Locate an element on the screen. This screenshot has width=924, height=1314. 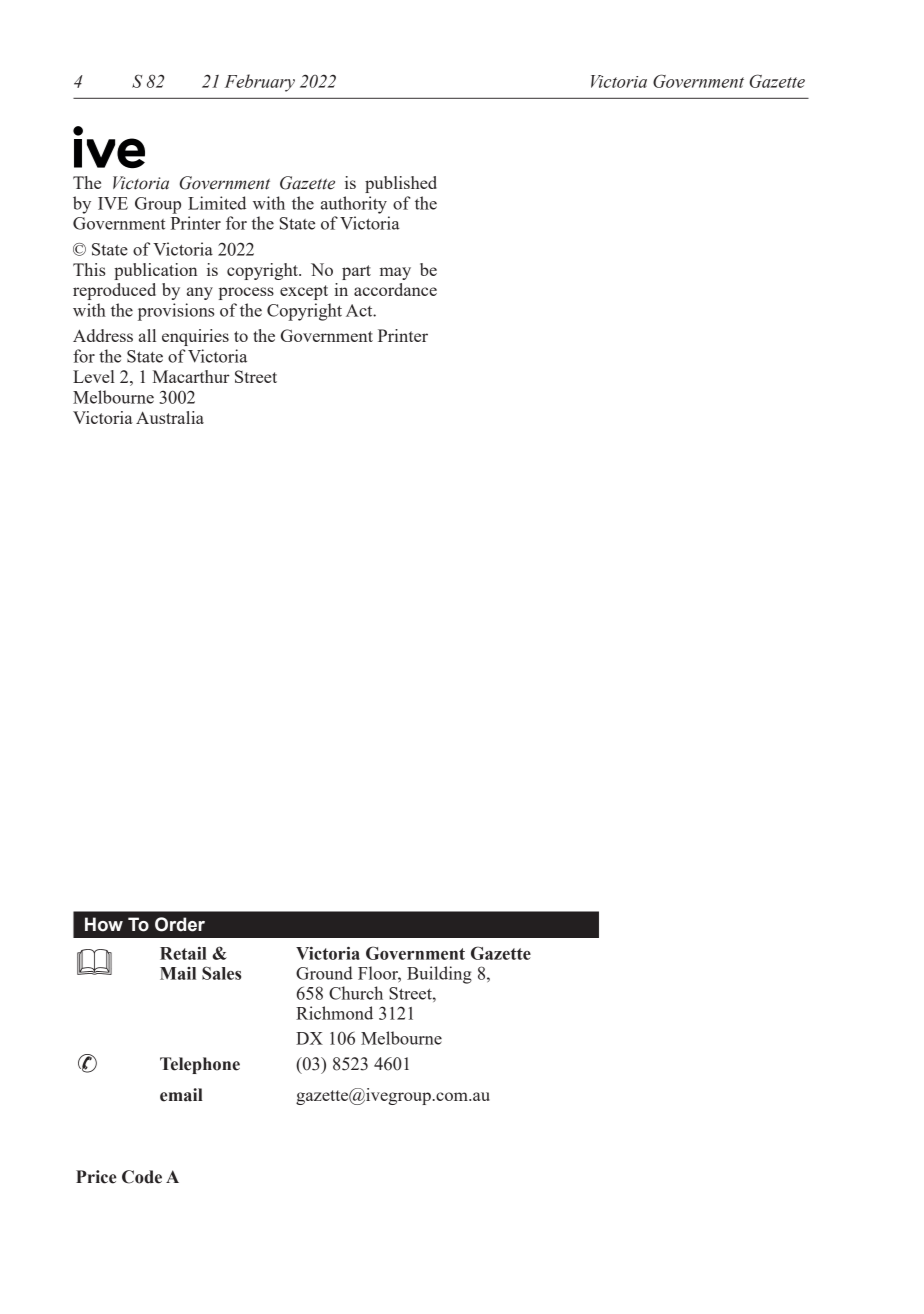
process is located at coordinates (246, 293).
